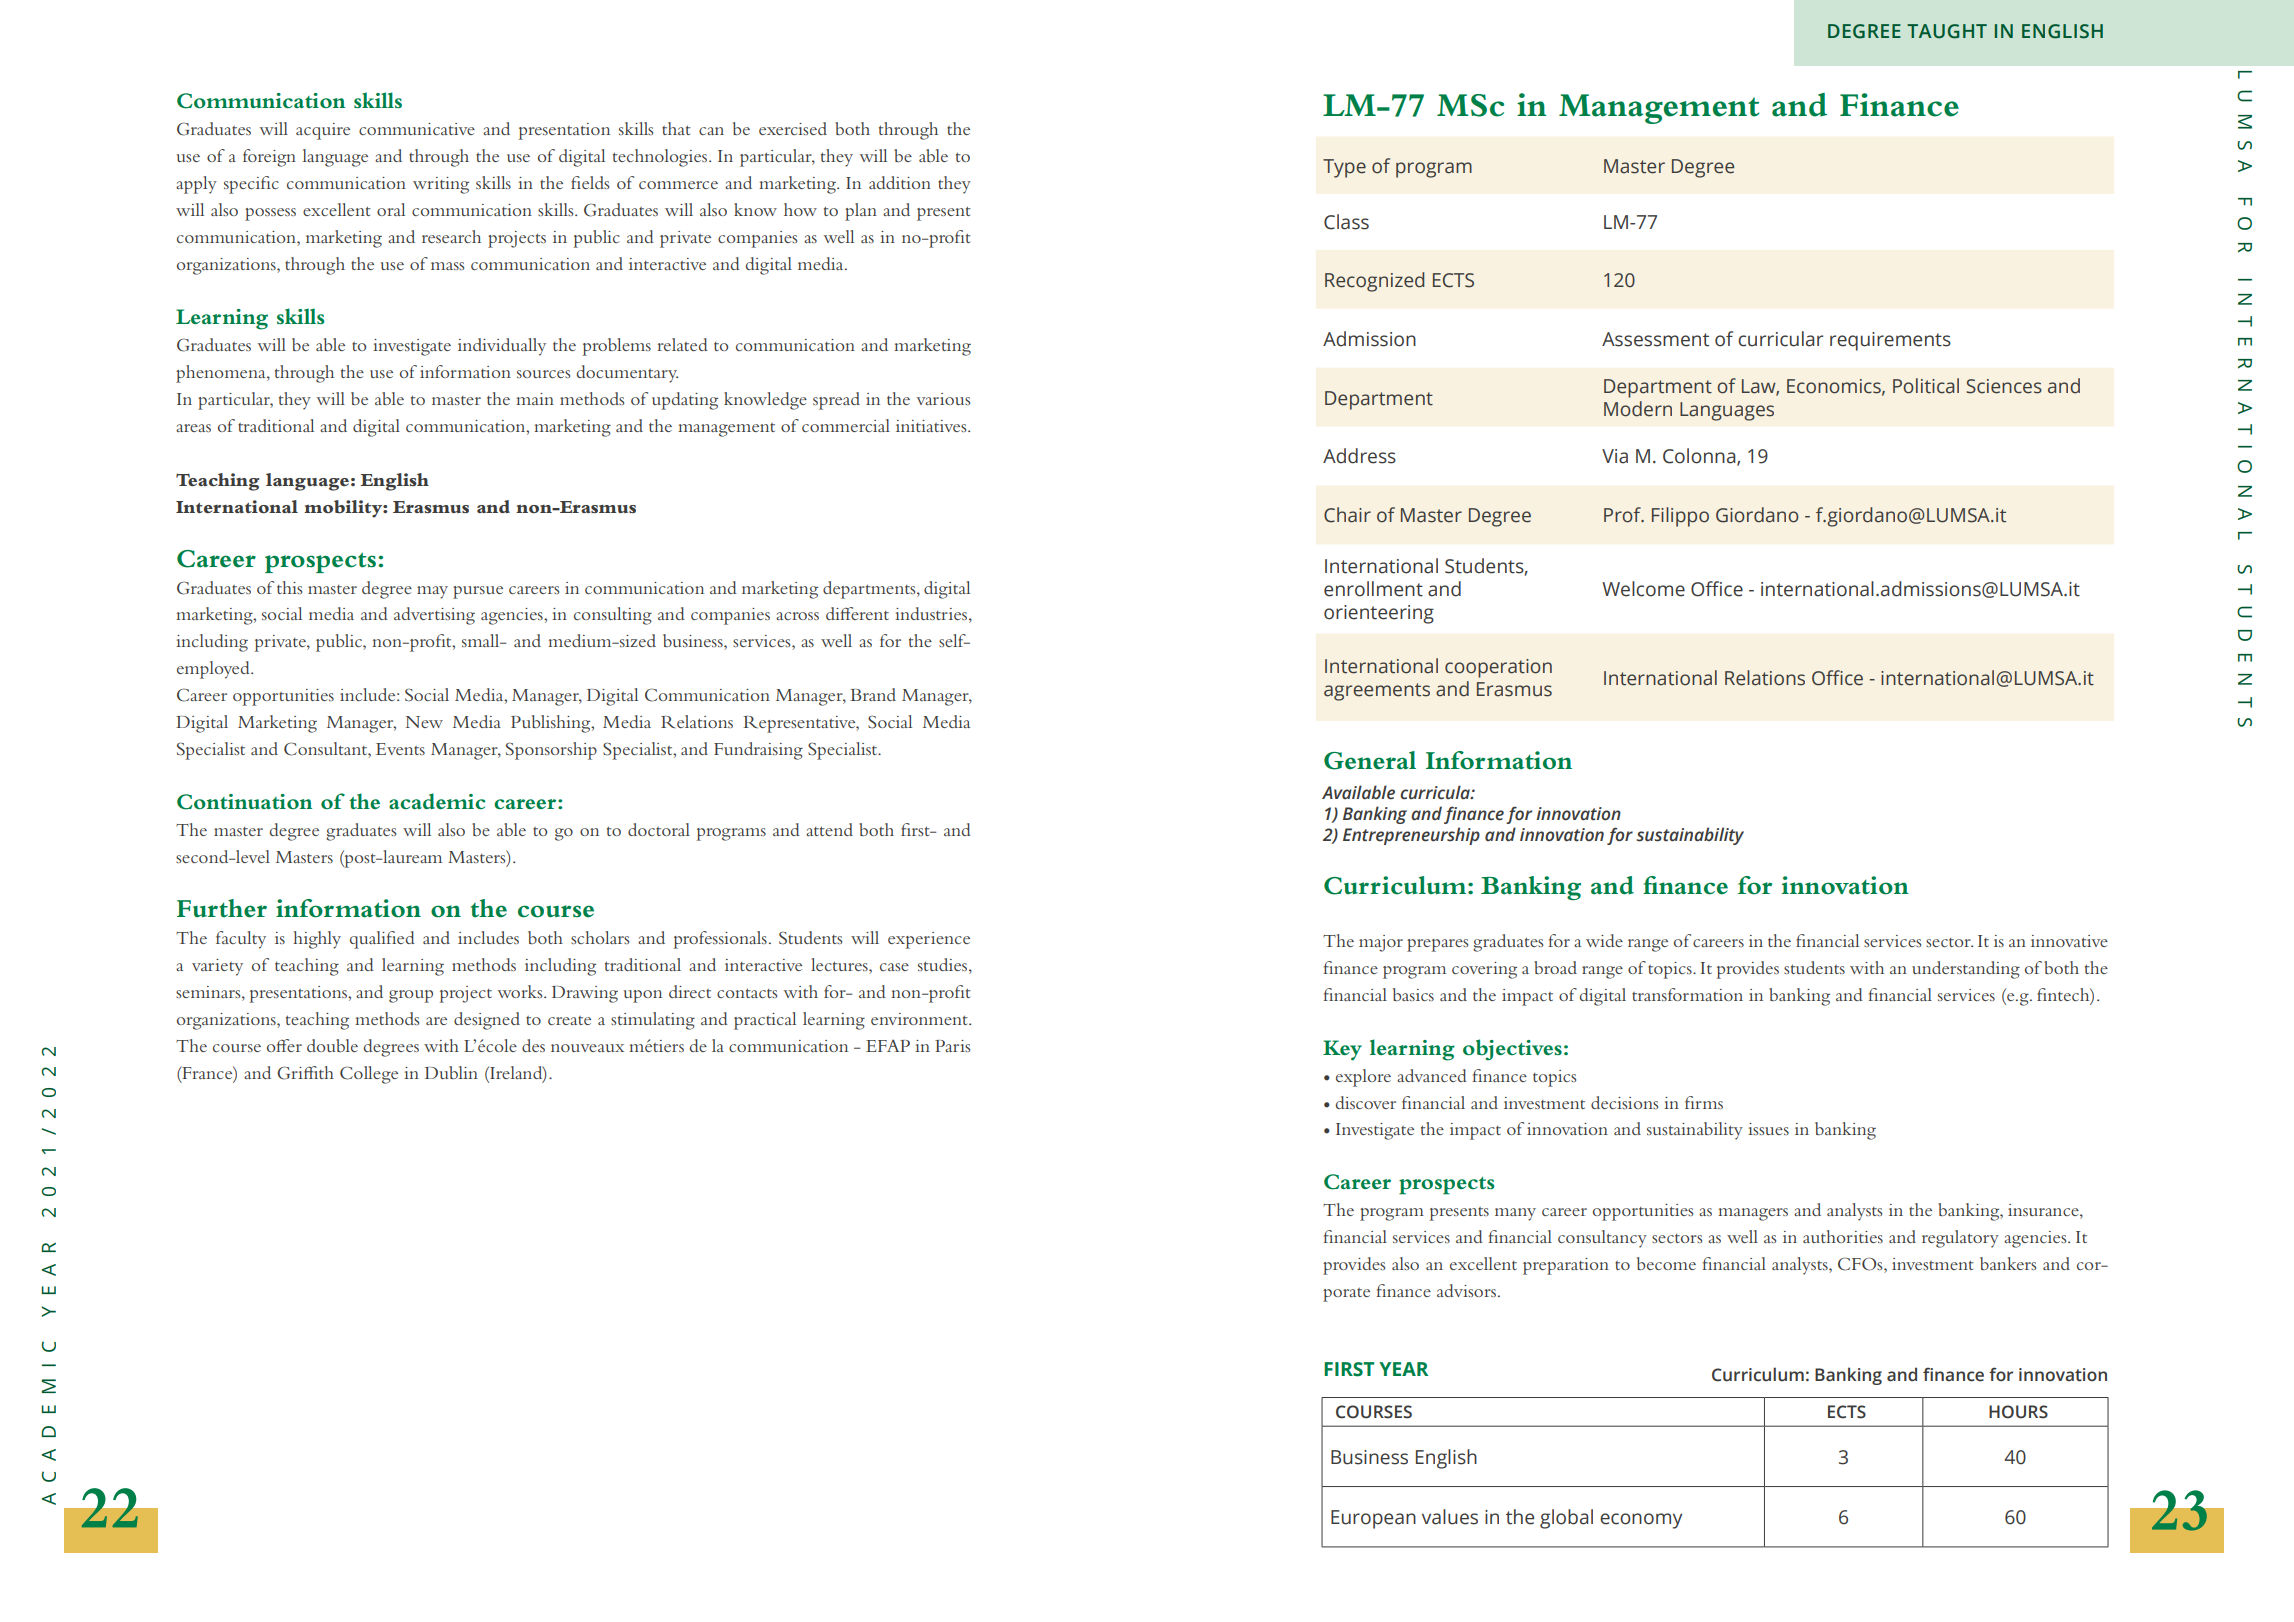 The image size is (2294, 1622). Describe the element at coordinates (432, 592) in the screenshot. I see `may` at that location.
